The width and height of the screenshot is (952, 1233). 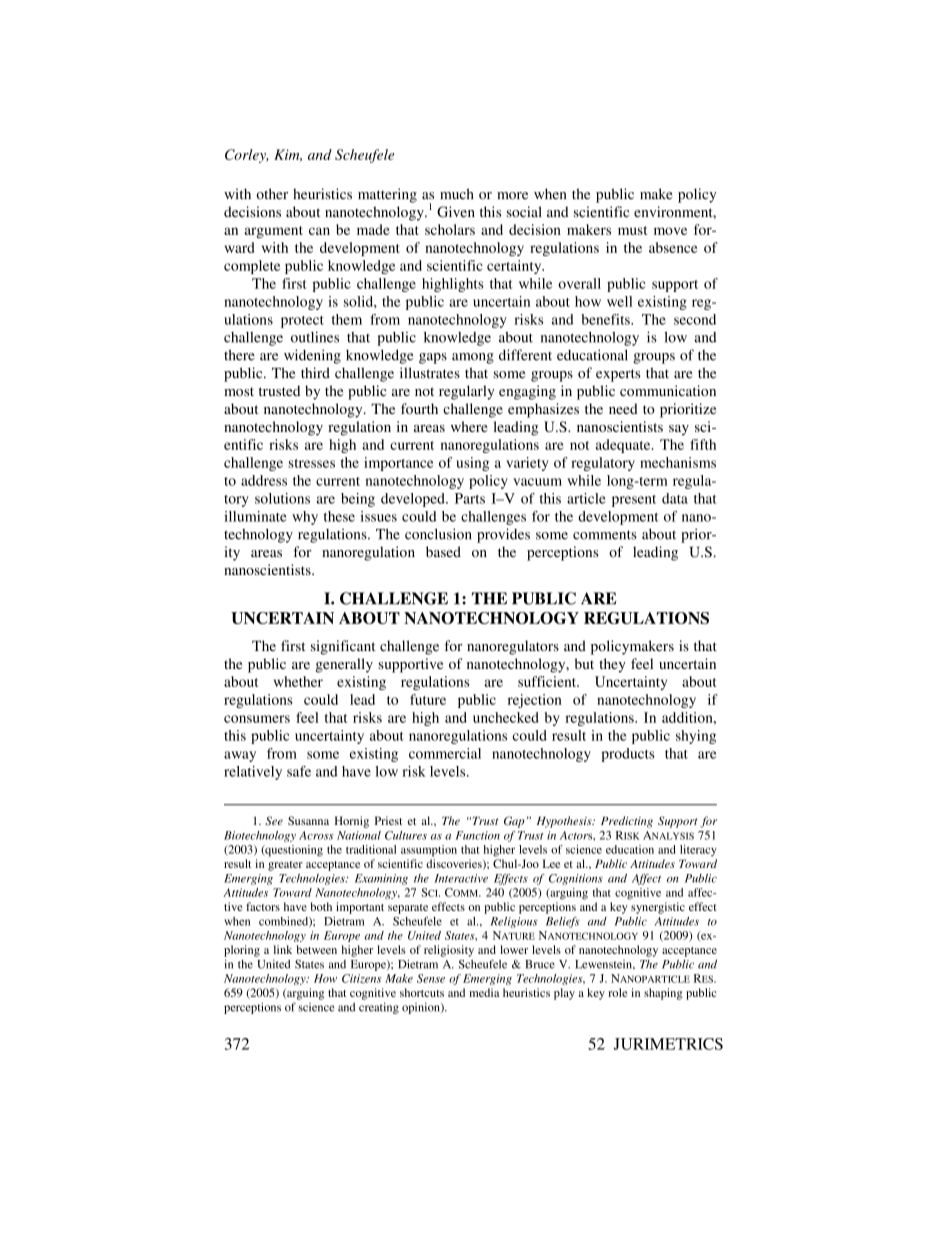 What do you see at coordinates (343, 647) in the screenshot?
I see `significant` at bounding box center [343, 647].
